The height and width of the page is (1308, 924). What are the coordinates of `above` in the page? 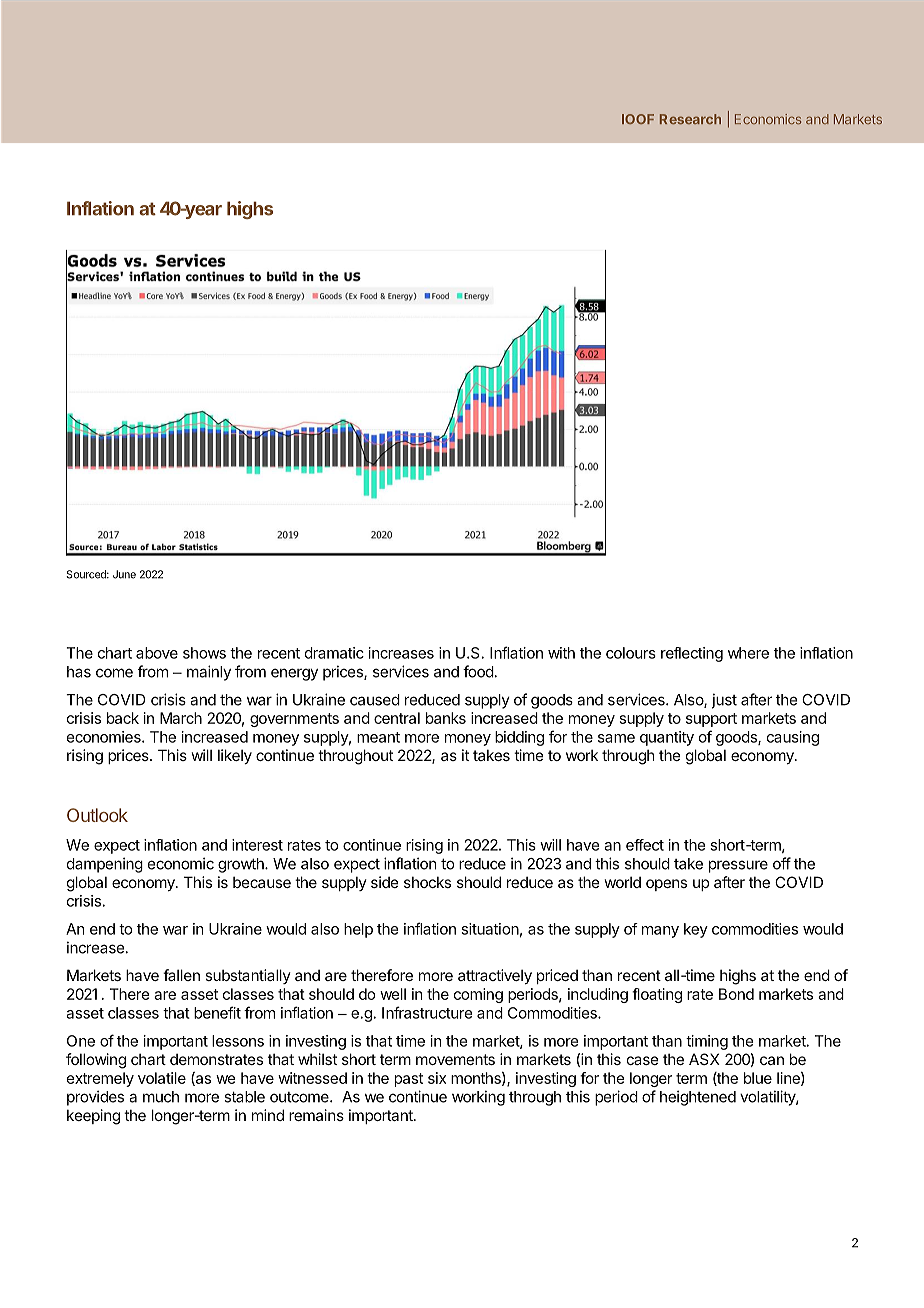 It's located at (157, 653).
